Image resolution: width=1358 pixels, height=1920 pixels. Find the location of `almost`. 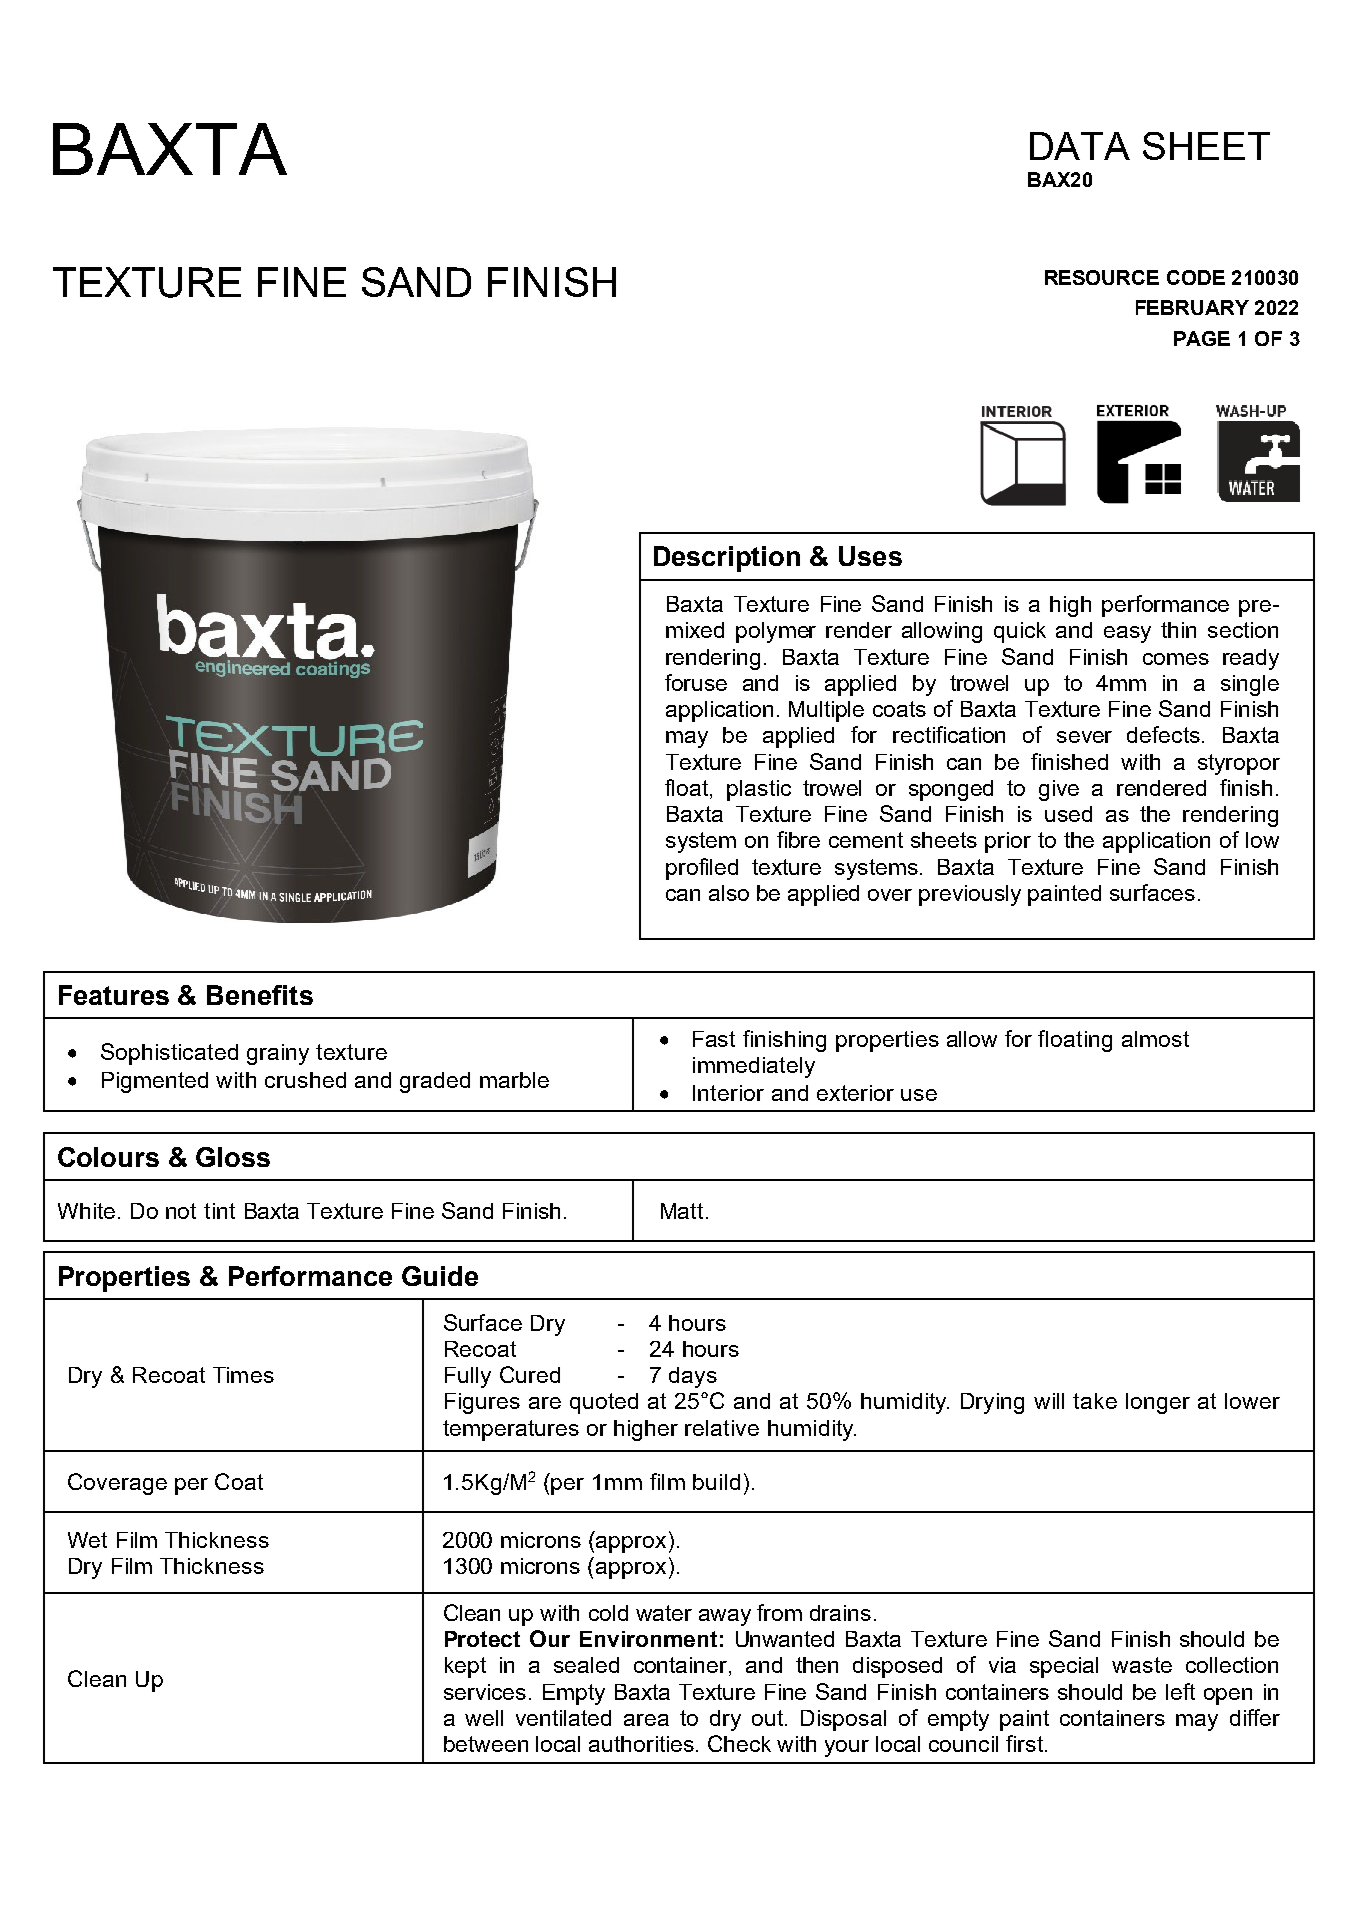

almost is located at coordinates (1155, 1039).
